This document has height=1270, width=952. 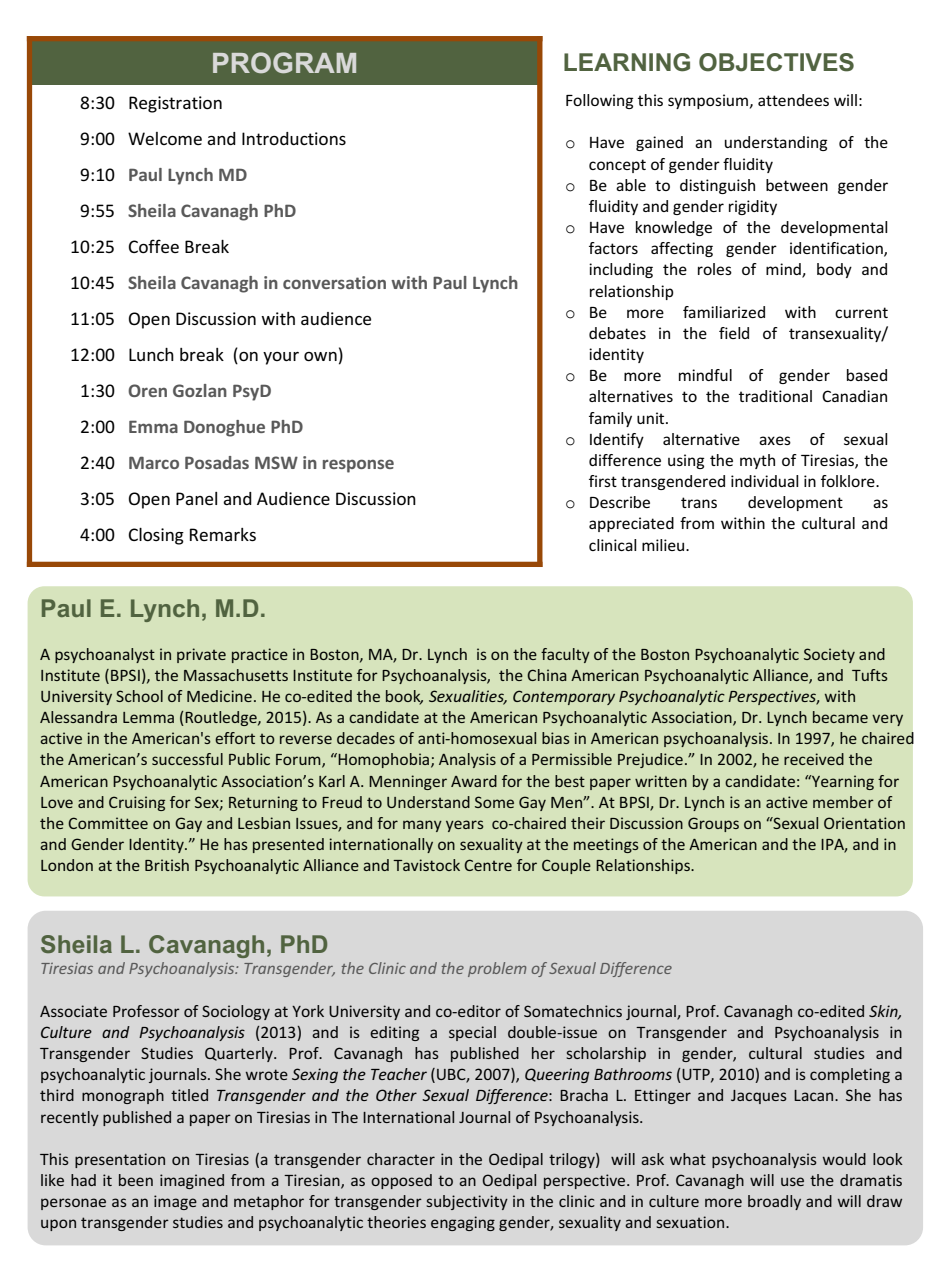 I want to click on attendees, so click(x=793, y=100).
